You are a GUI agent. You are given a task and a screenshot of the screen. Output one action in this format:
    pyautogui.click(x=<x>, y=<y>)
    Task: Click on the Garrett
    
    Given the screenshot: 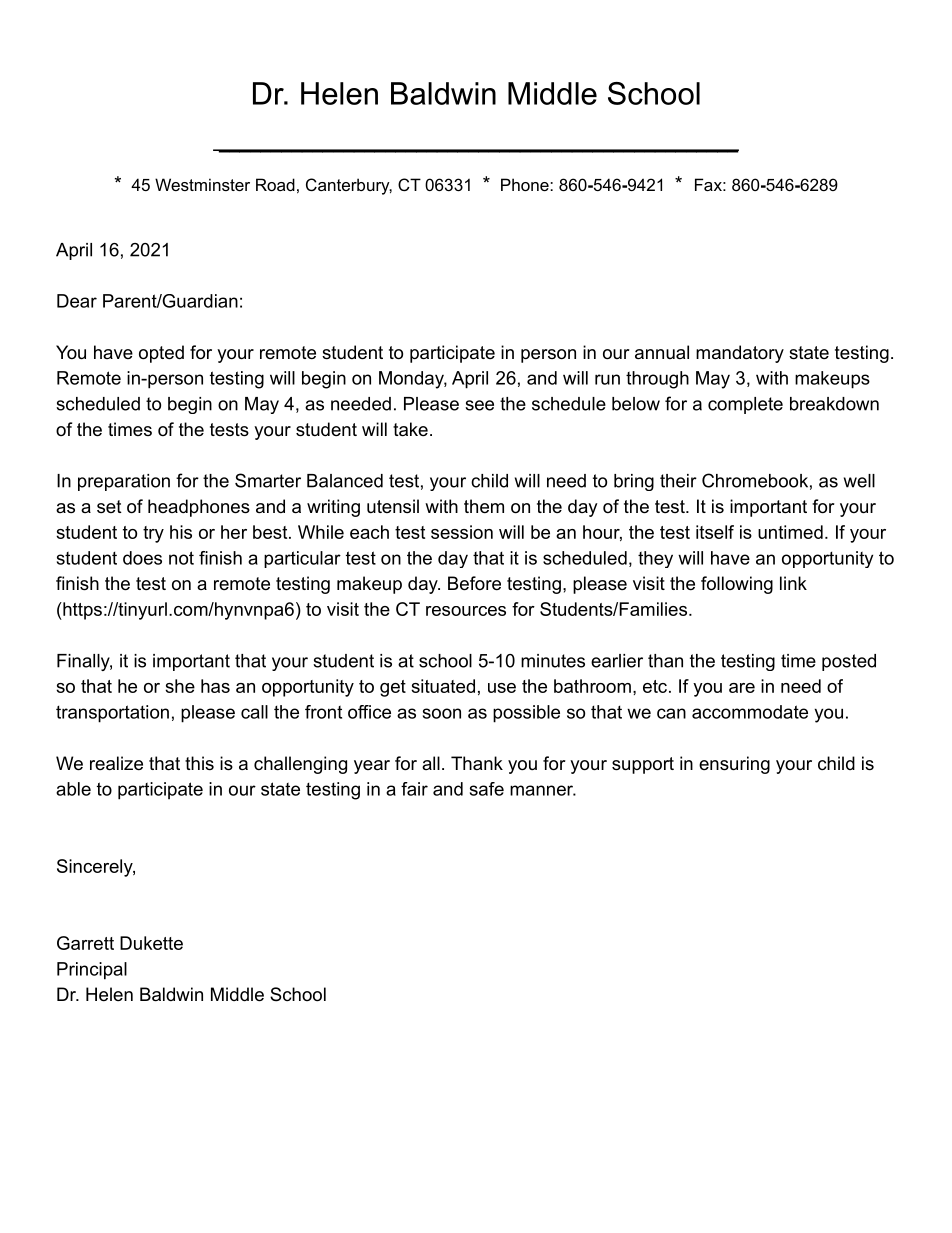 What is the action you would take?
    pyautogui.click(x=85, y=943)
